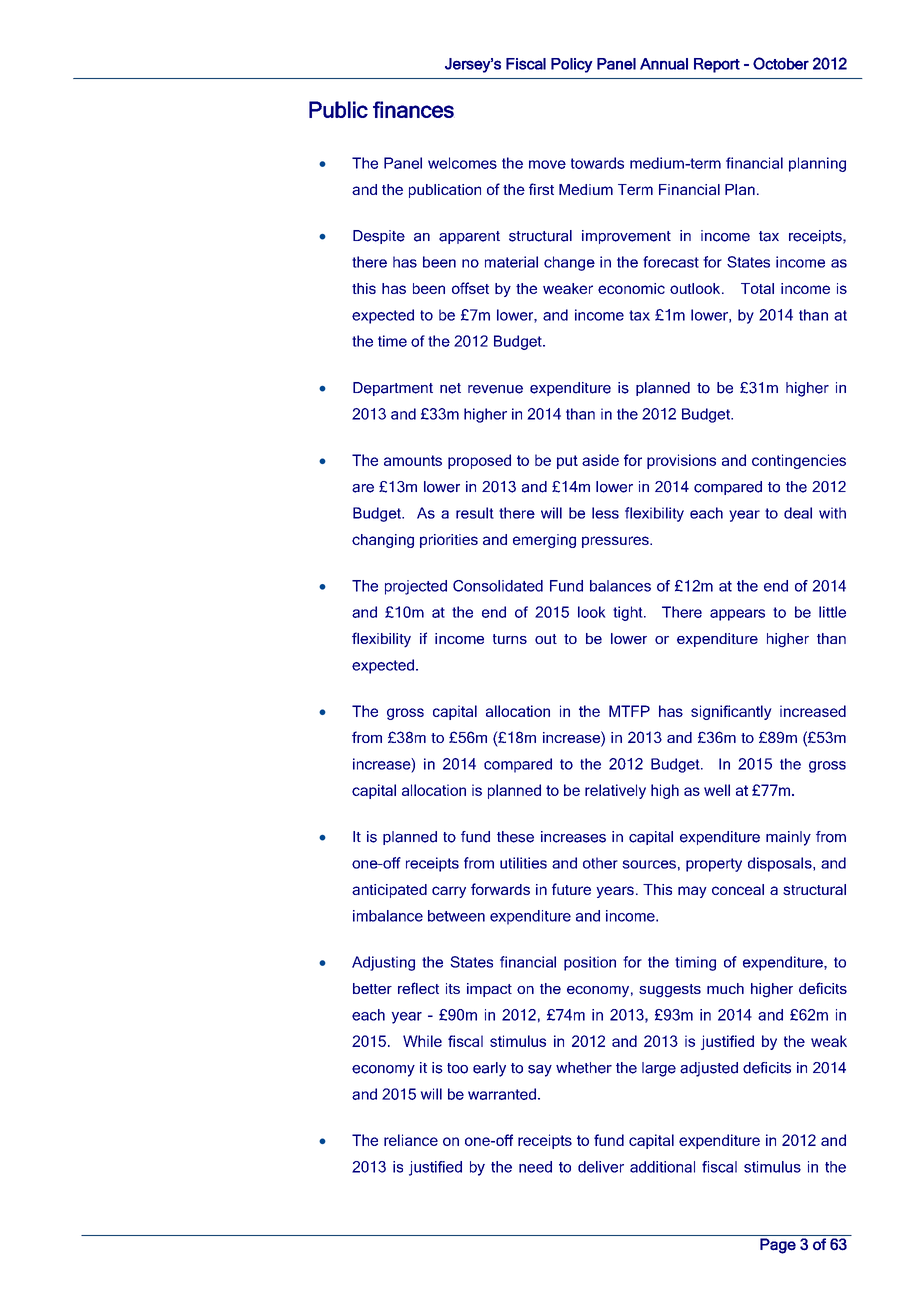 Image resolution: width=924 pixels, height=1308 pixels. Describe the element at coordinates (781, 63) in the page. I see `October` at that location.
